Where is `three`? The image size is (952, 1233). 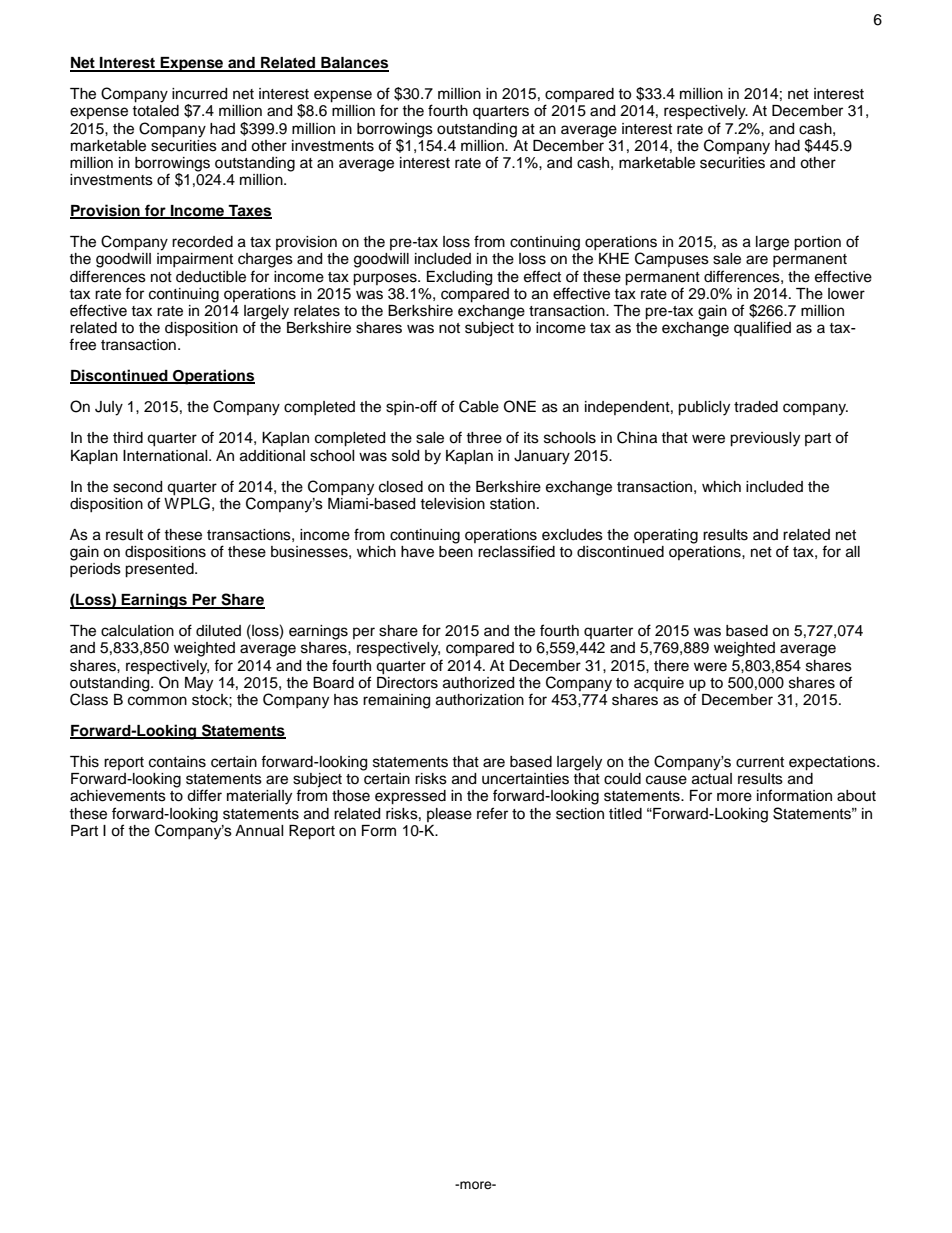
three is located at coordinates (484, 438).
